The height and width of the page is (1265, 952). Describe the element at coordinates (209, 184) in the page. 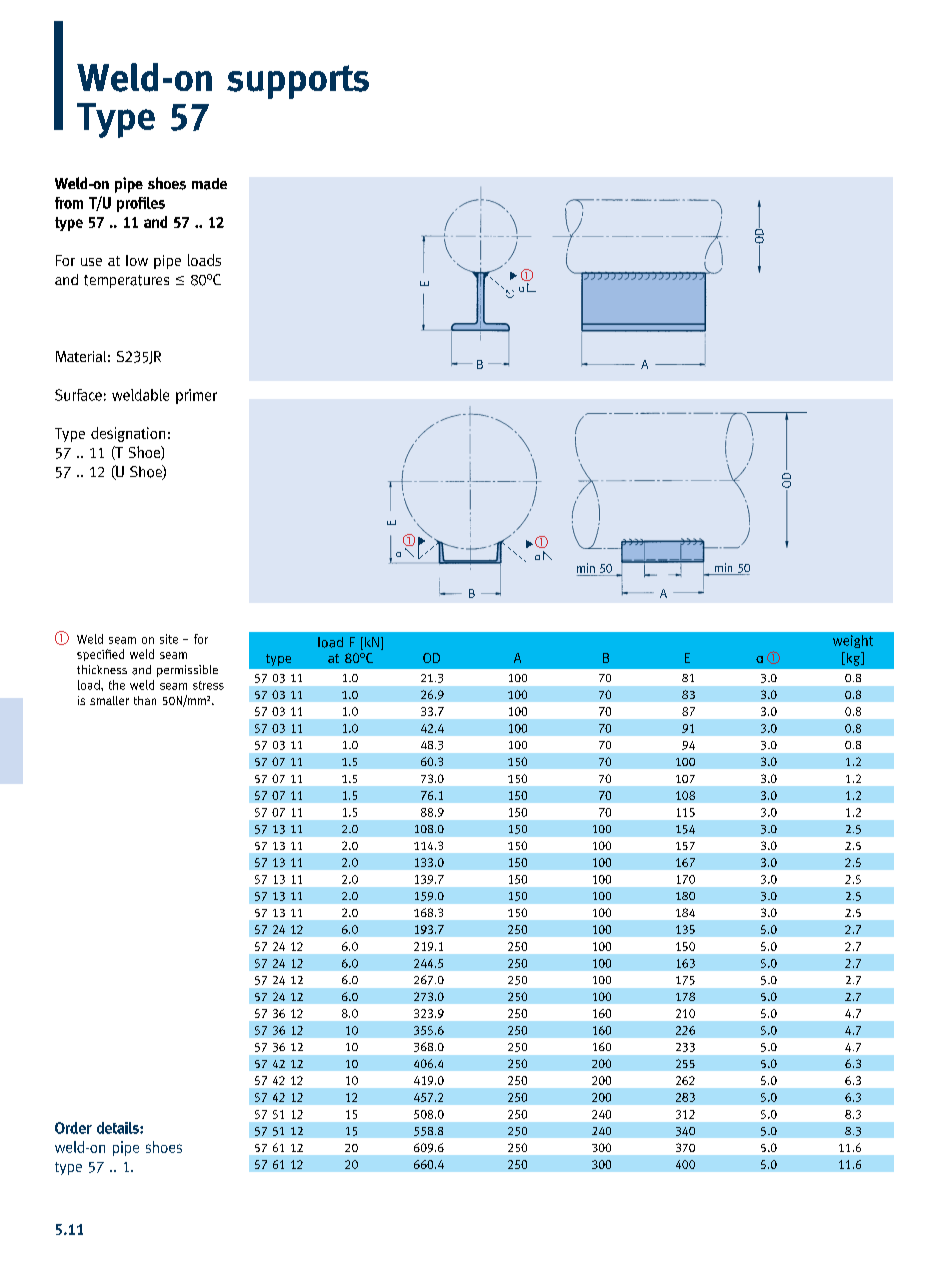

I see `made` at that location.
